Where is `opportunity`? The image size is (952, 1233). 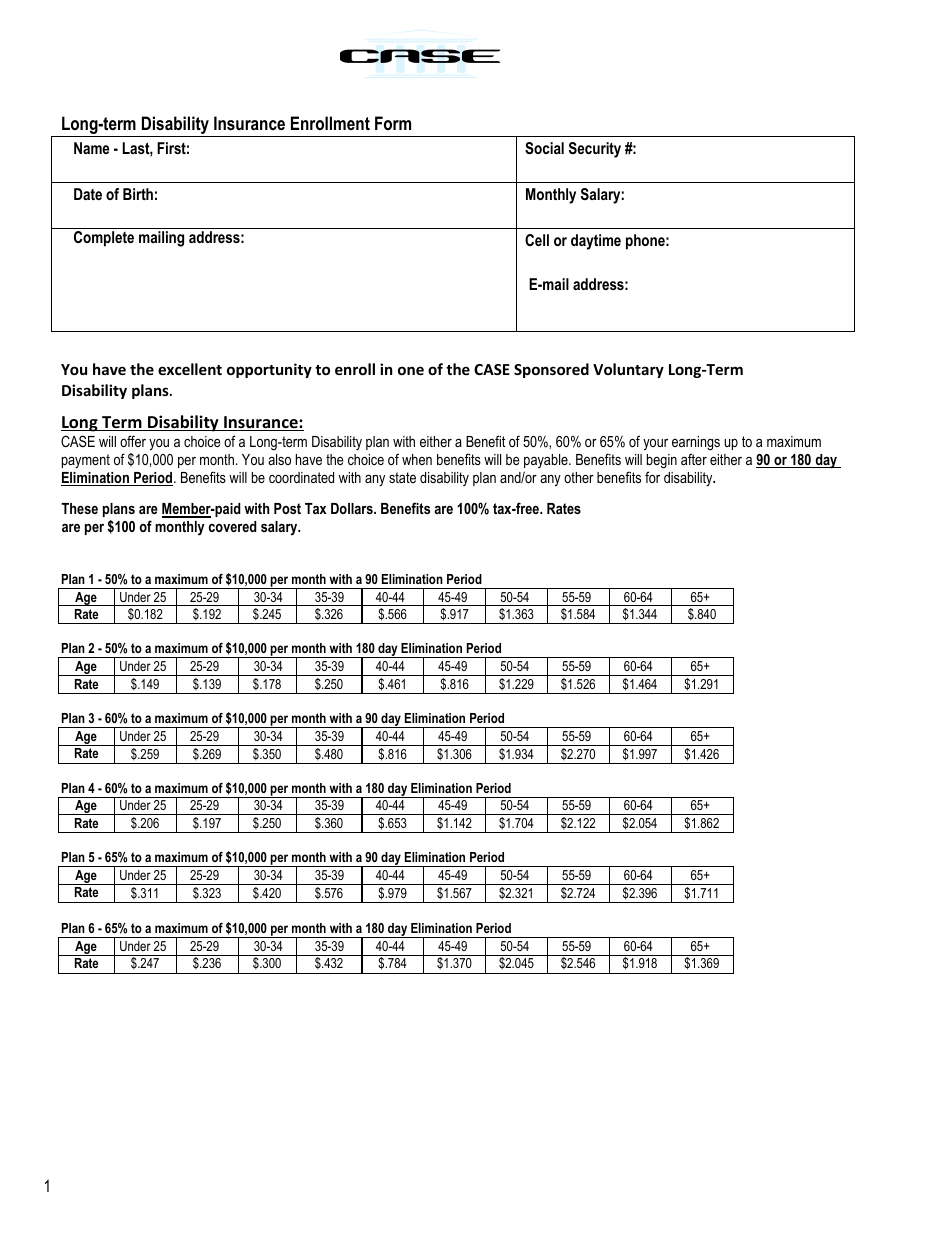 opportunity is located at coordinates (269, 370).
